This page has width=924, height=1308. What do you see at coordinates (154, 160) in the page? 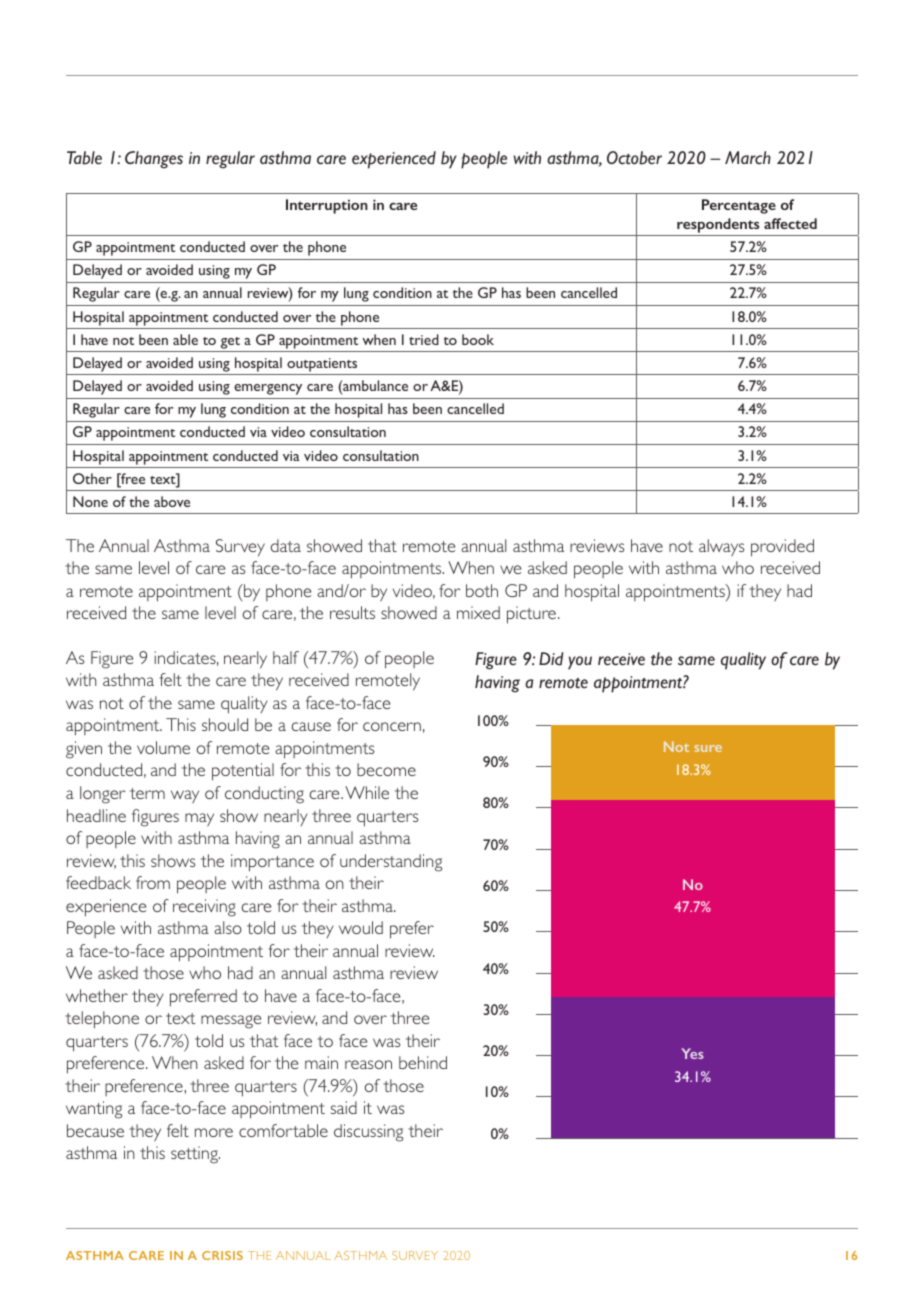
I see `Changes` at bounding box center [154, 160].
